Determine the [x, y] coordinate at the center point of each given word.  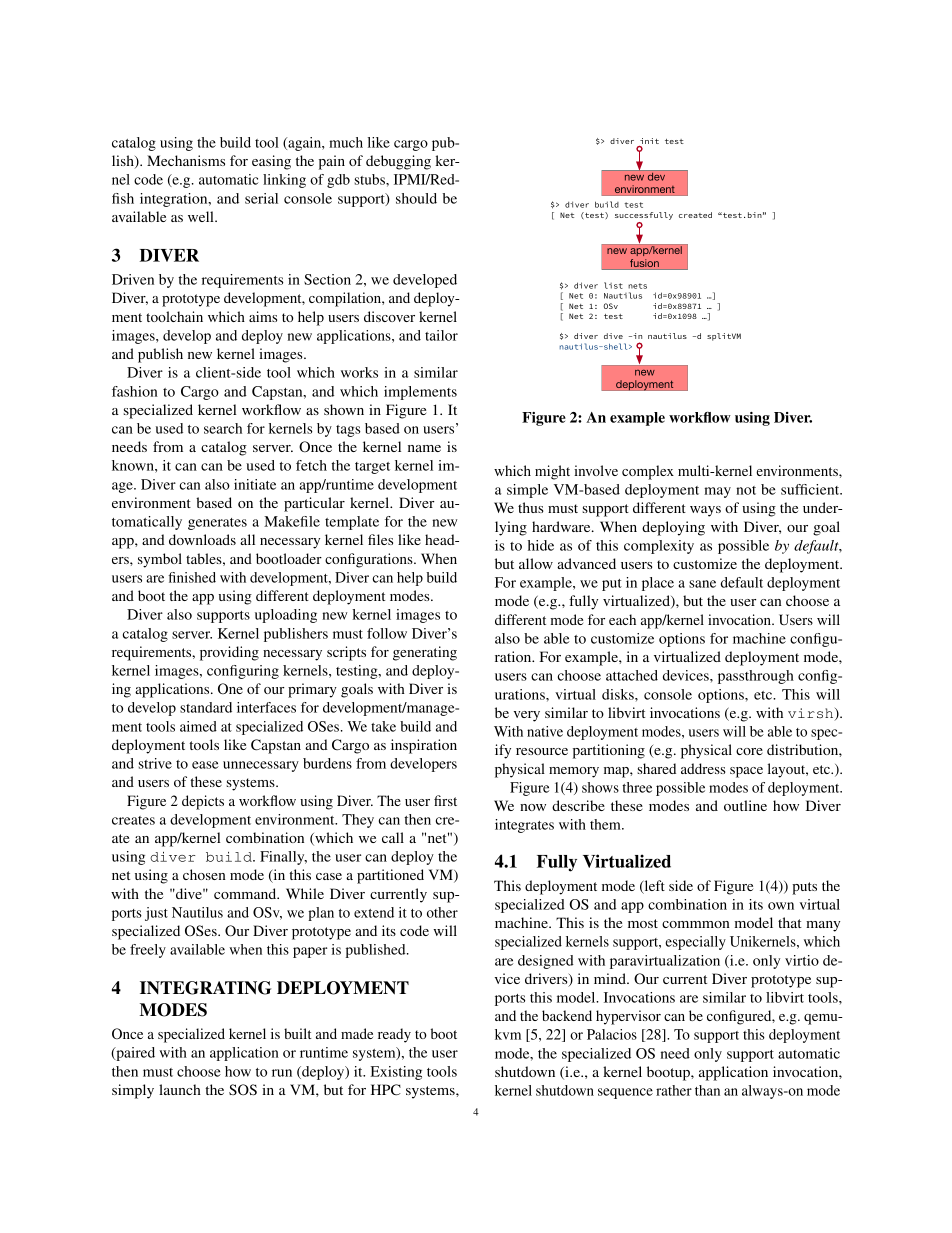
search [223, 428]
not [746, 490]
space [746, 772]
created [695, 215]
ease [205, 765]
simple [527, 491]
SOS [243, 1089]
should [416, 198]
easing [271, 162]
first [445, 800]
